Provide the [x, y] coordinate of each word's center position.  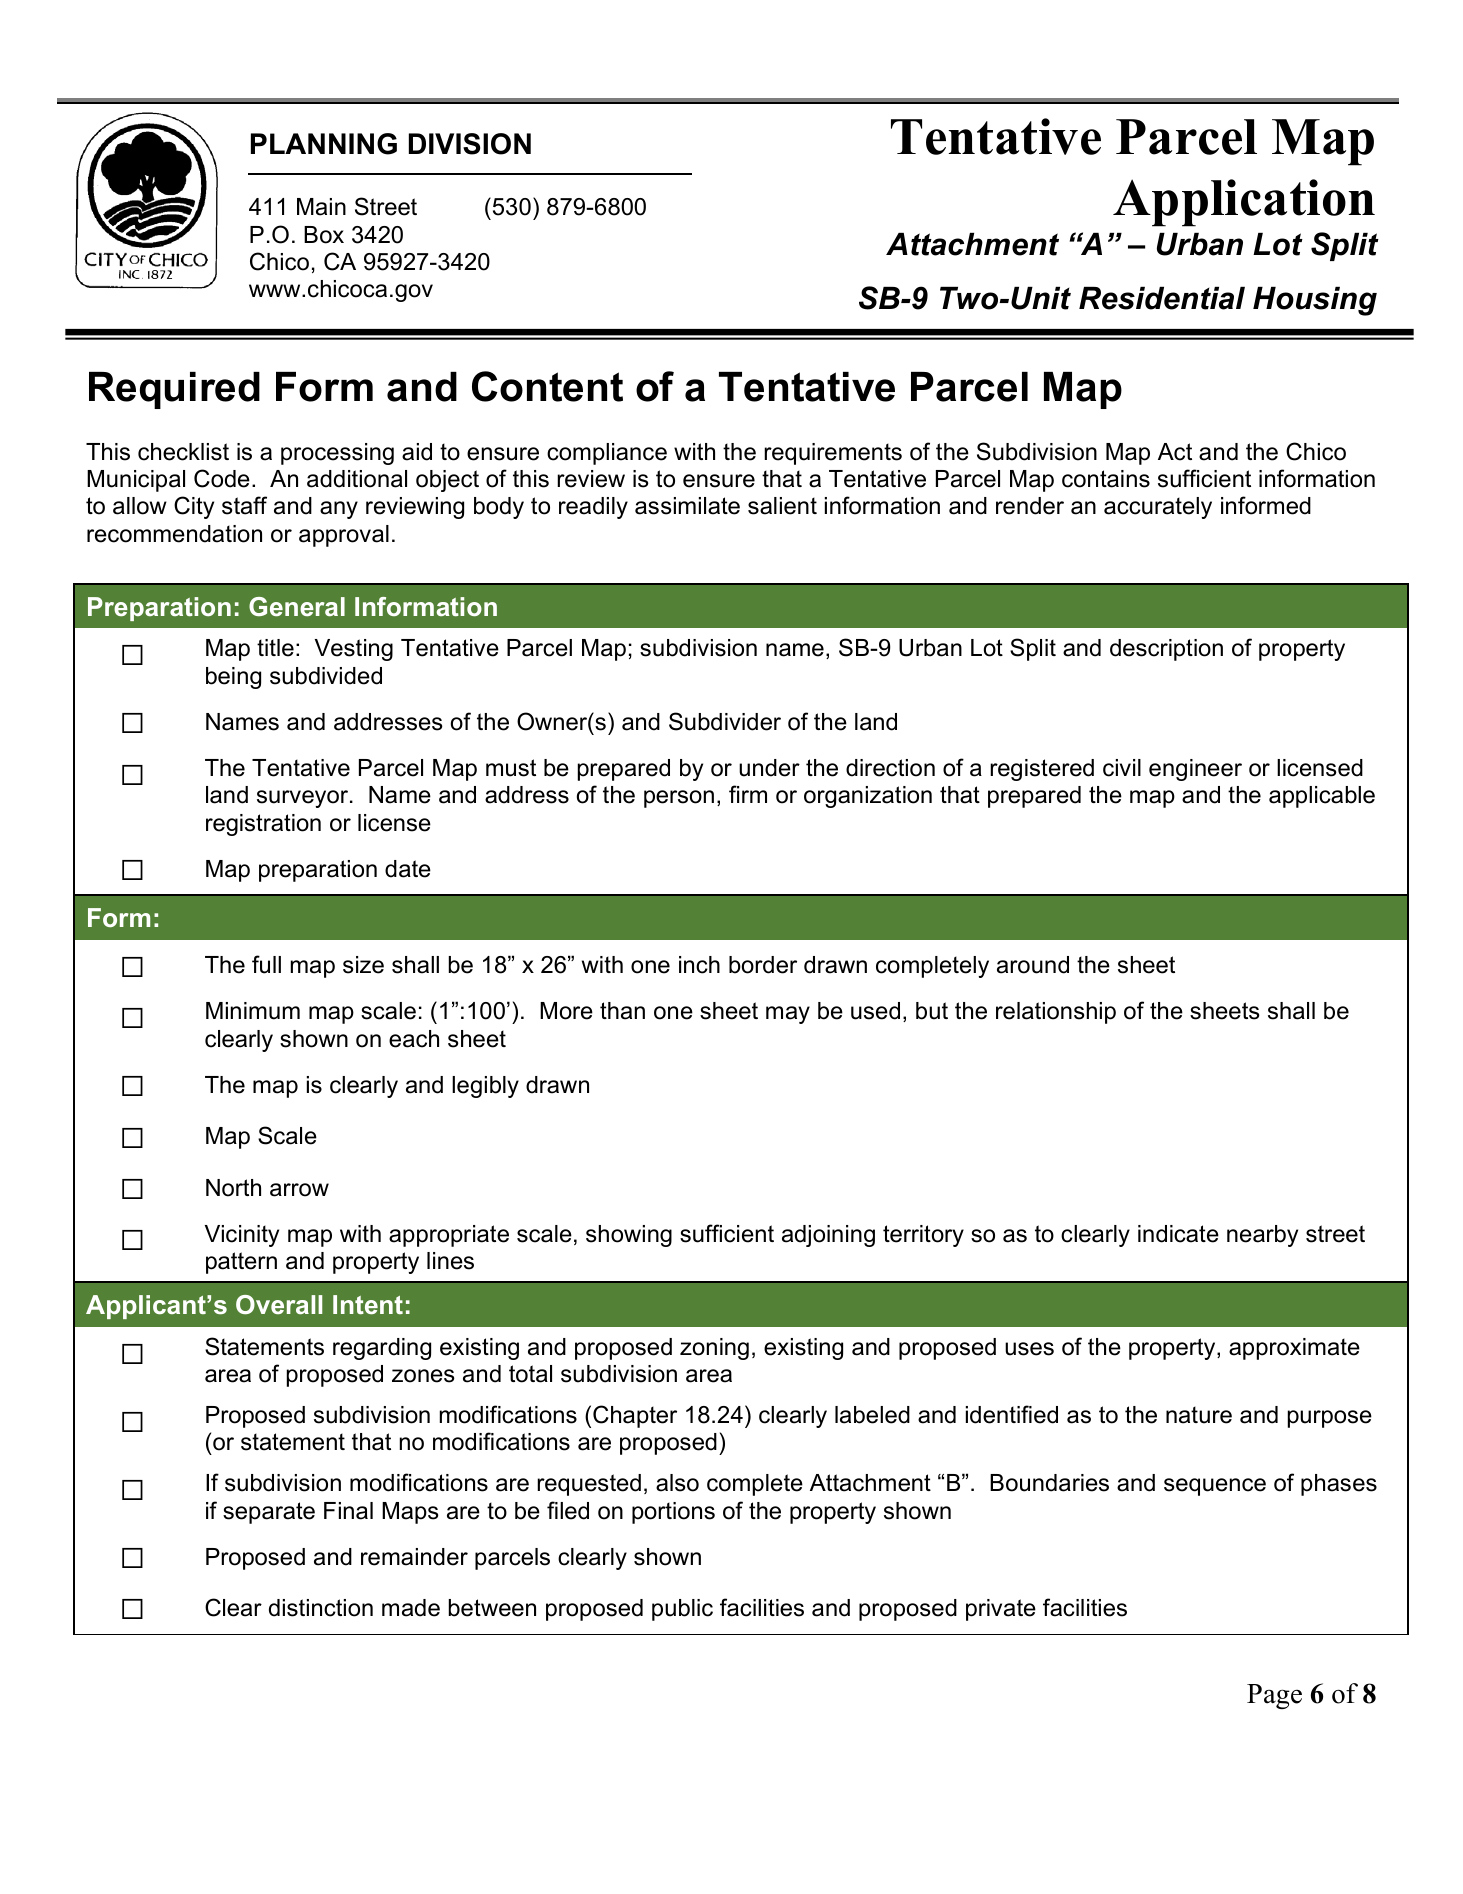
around [1033, 965]
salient [782, 506]
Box [324, 235]
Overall [279, 1304]
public [682, 1610]
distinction [321, 1608]
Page [1274, 1696]
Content [547, 386]
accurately [1158, 508]
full [266, 964]
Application [1244, 203]
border [763, 965]
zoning [714, 1349]
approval [344, 536]
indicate [1178, 1234]
